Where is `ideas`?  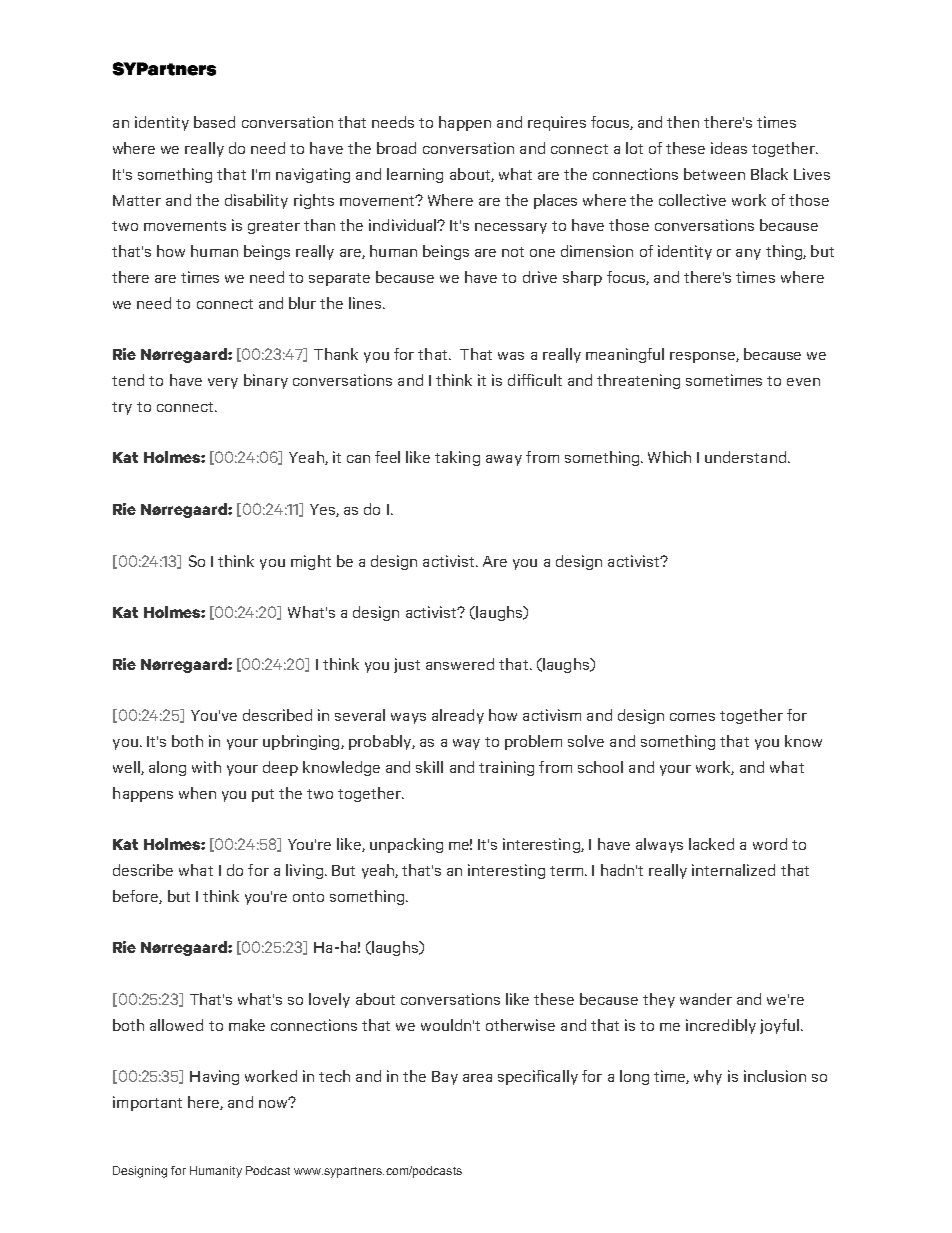
ideas is located at coordinates (729, 148).
